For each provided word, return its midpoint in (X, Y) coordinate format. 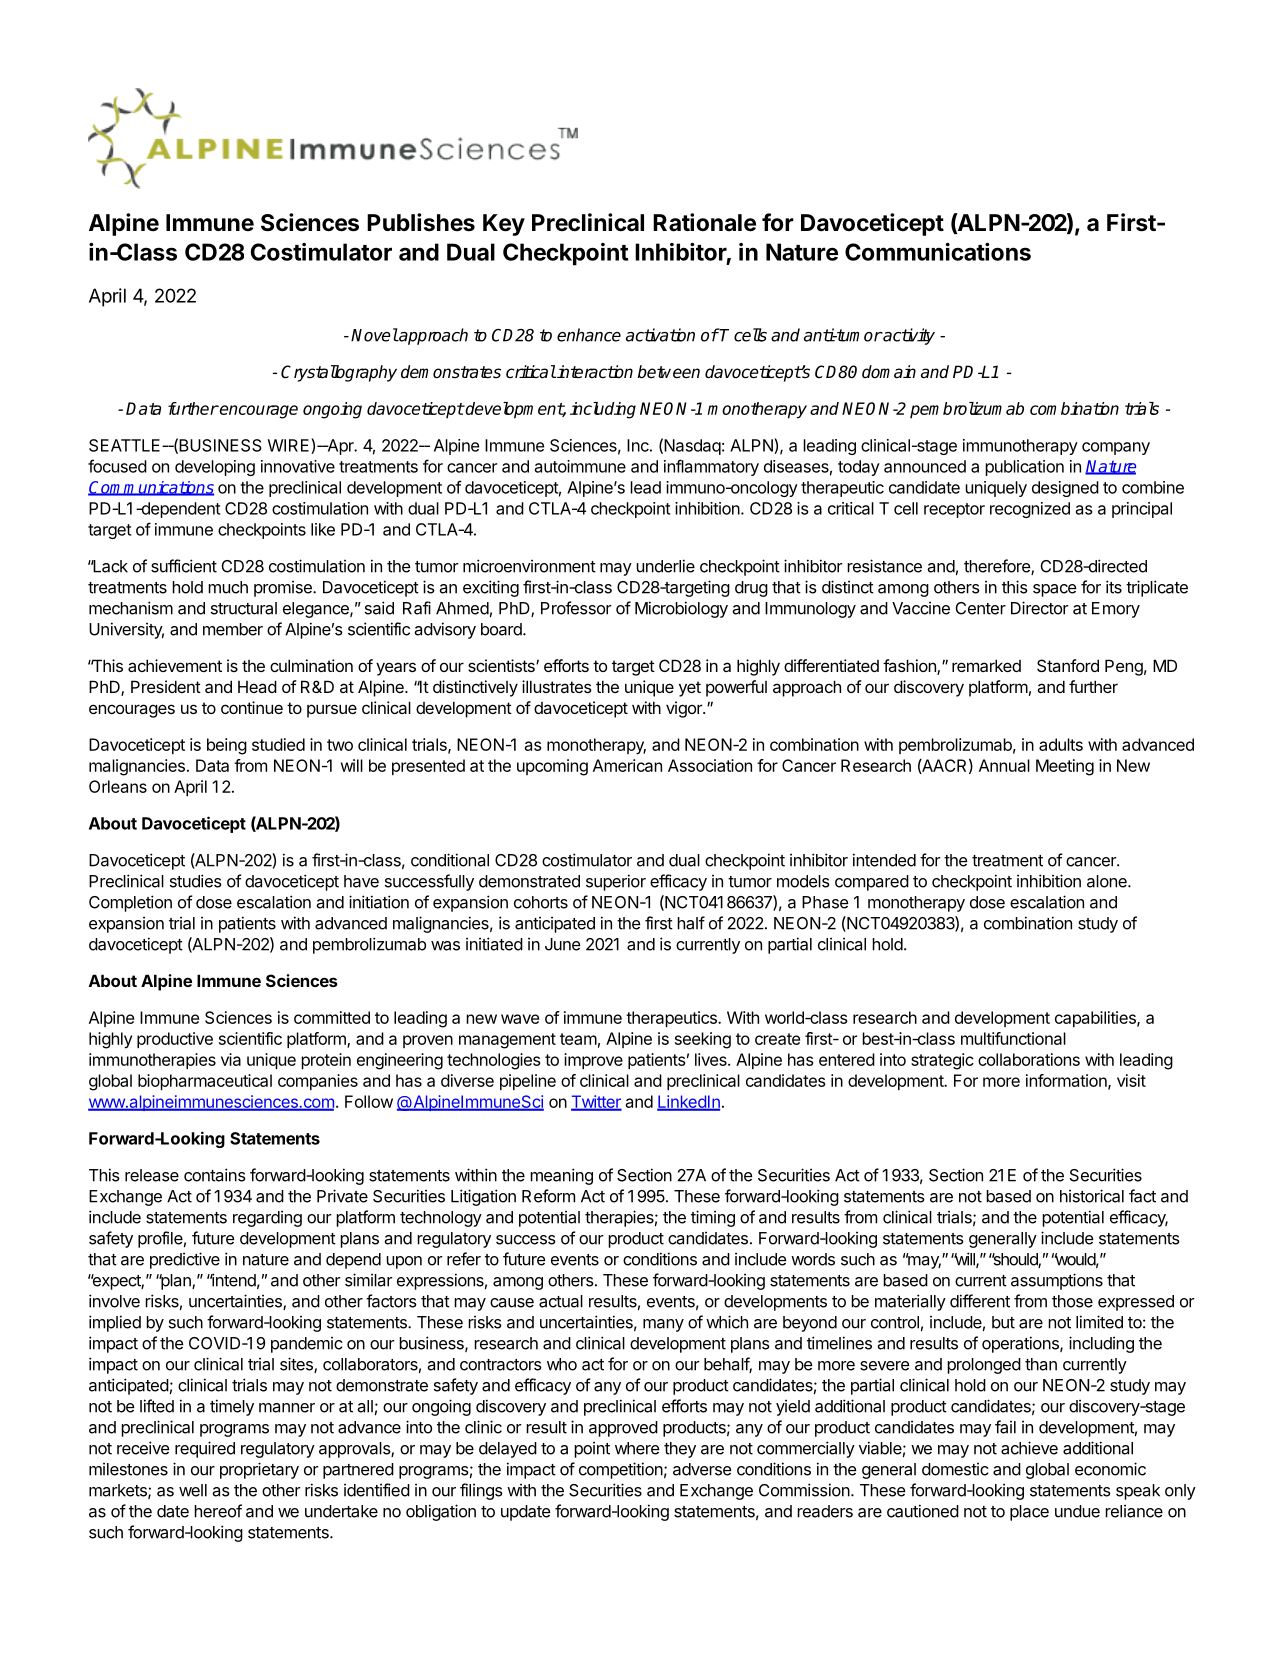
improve (593, 1061)
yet (690, 689)
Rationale (704, 222)
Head (257, 686)
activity (908, 336)
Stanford (1068, 665)
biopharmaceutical (205, 1082)
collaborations (1029, 1059)
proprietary (259, 1470)
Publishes (421, 222)
